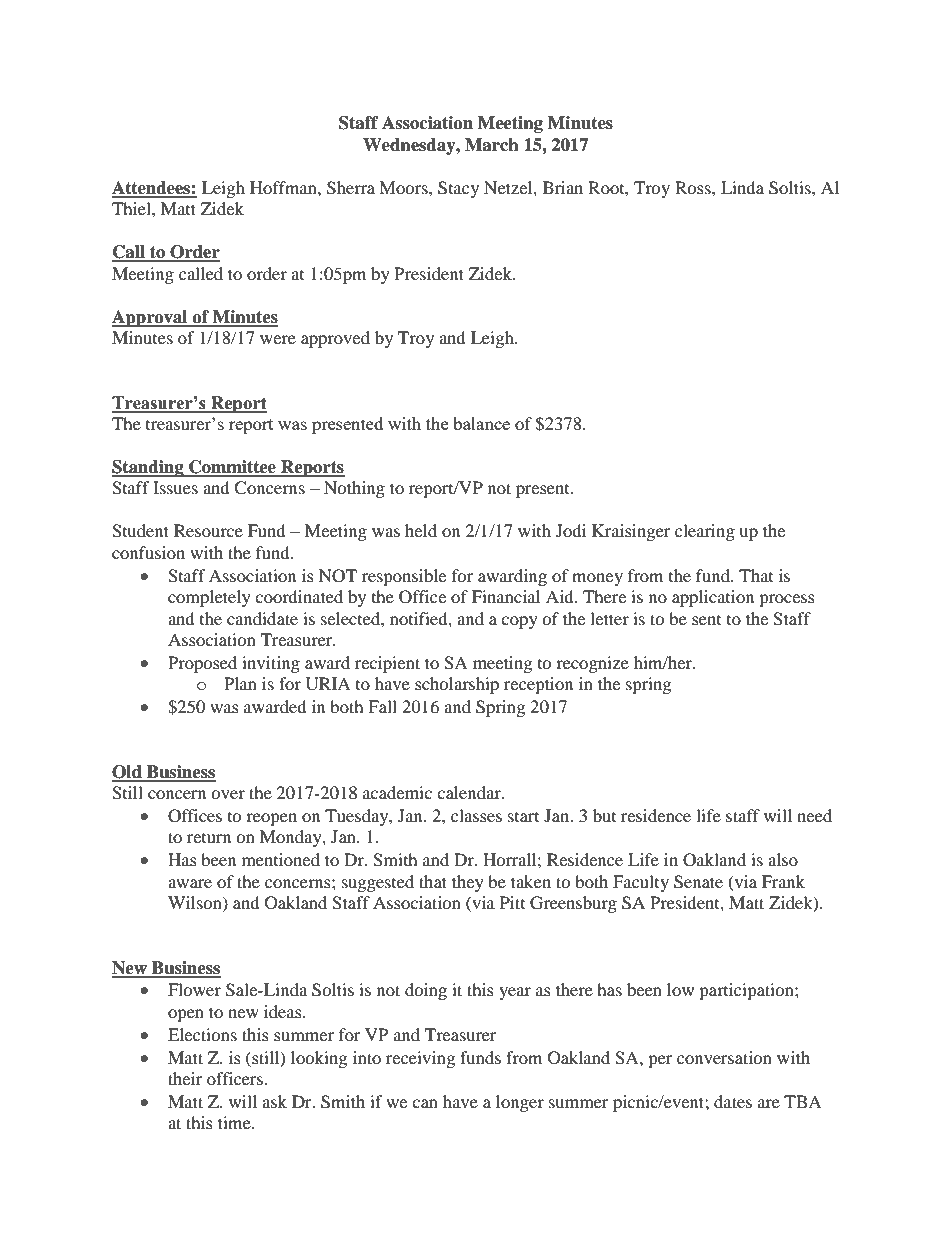 Image resolution: width=952 pixels, height=1233 pixels. Describe the element at coordinates (284, 187) in the page. I see `Hoffman` at that location.
